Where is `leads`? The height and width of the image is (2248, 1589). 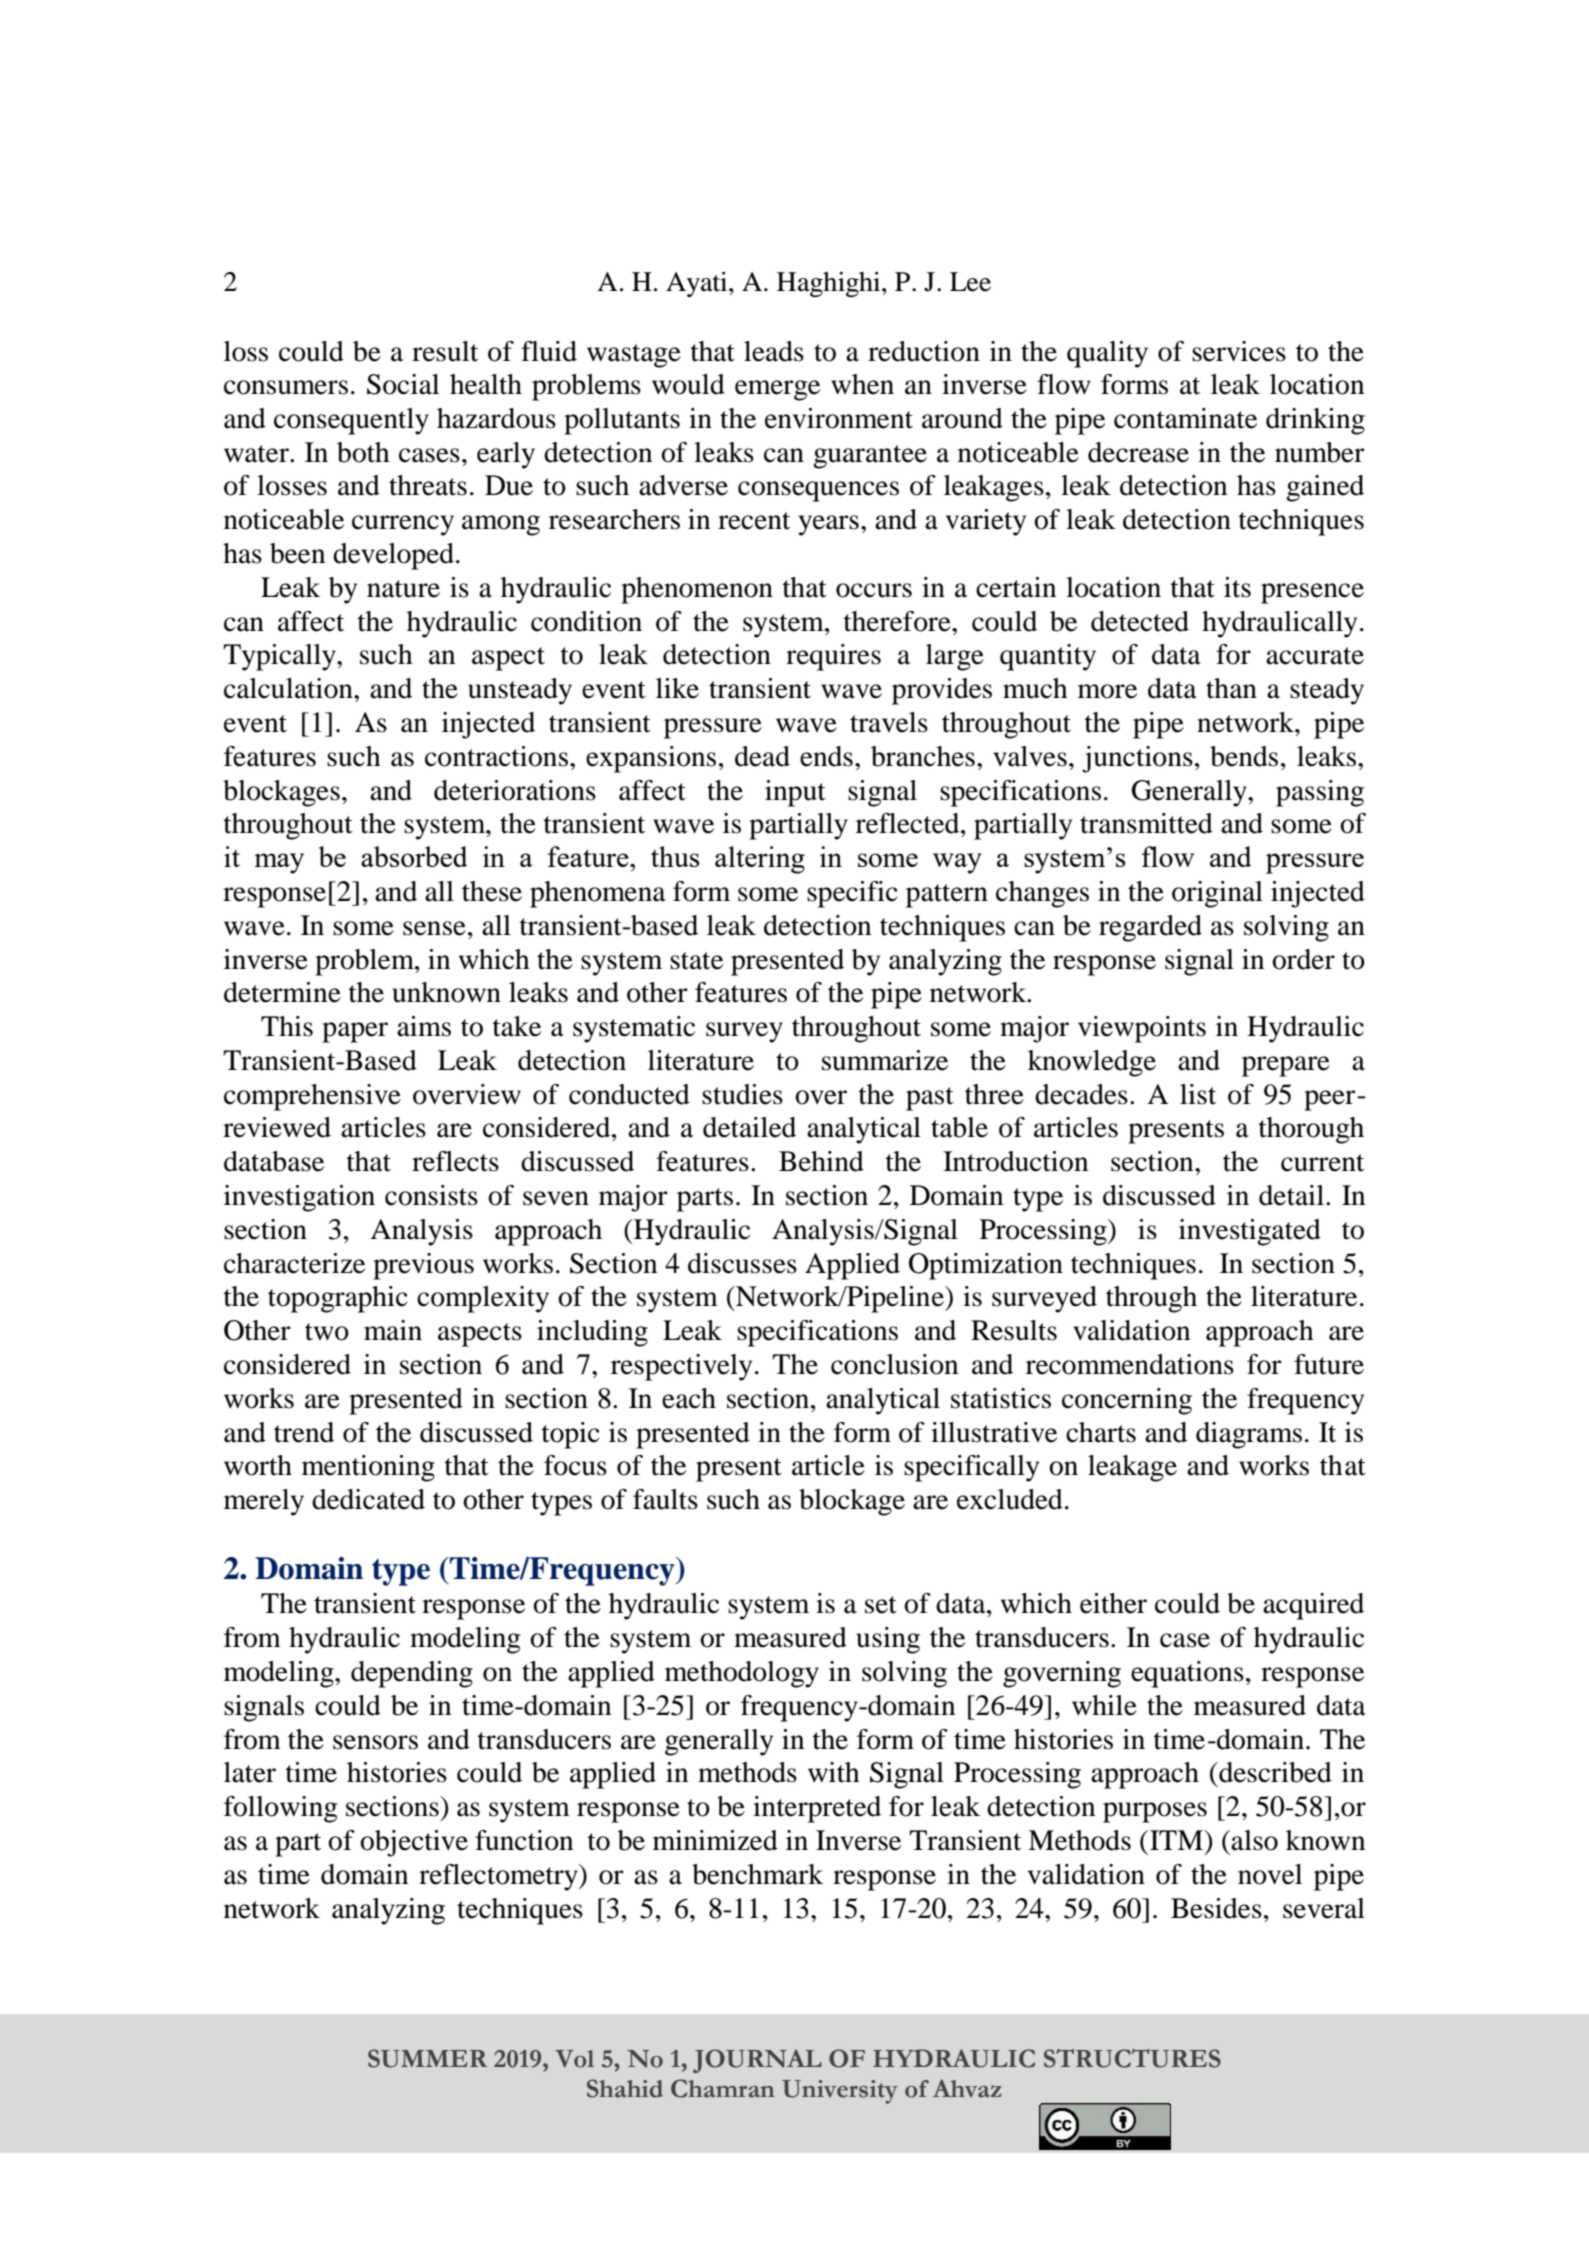
leads is located at coordinates (774, 351).
